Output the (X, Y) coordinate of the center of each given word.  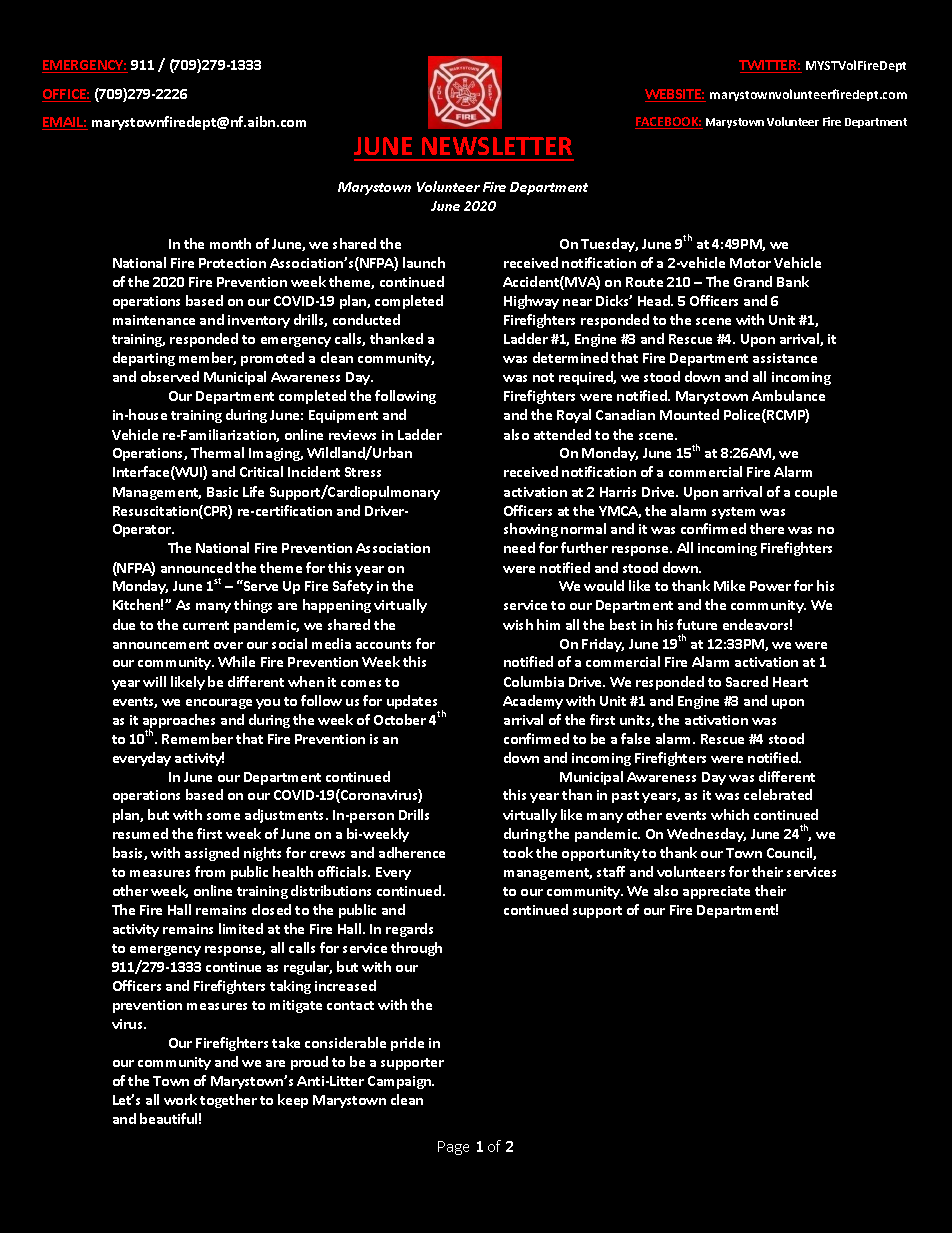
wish (518, 624)
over (228, 645)
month (230, 243)
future (697, 624)
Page (453, 1148)
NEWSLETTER (497, 146)
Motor (750, 263)
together (228, 1101)
